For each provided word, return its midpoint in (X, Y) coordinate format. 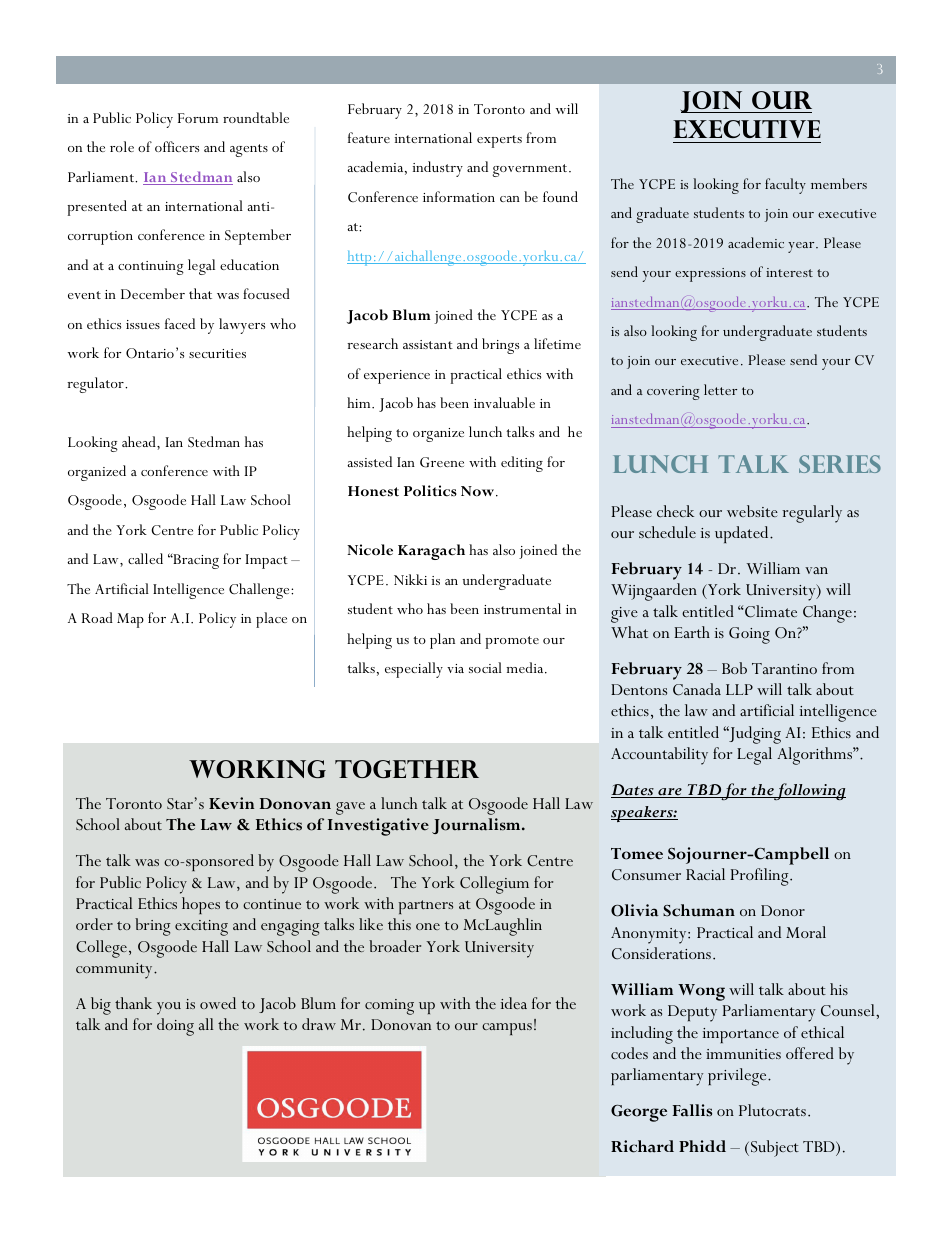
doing (175, 1027)
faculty (785, 186)
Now (479, 491)
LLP (739, 689)
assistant (428, 344)
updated (743, 534)
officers (177, 146)
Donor (783, 910)
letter (720, 389)
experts (499, 141)
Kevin (231, 803)
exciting (201, 928)
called (145, 558)
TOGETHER (407, 769)
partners (426, 907)
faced (180, 323)
